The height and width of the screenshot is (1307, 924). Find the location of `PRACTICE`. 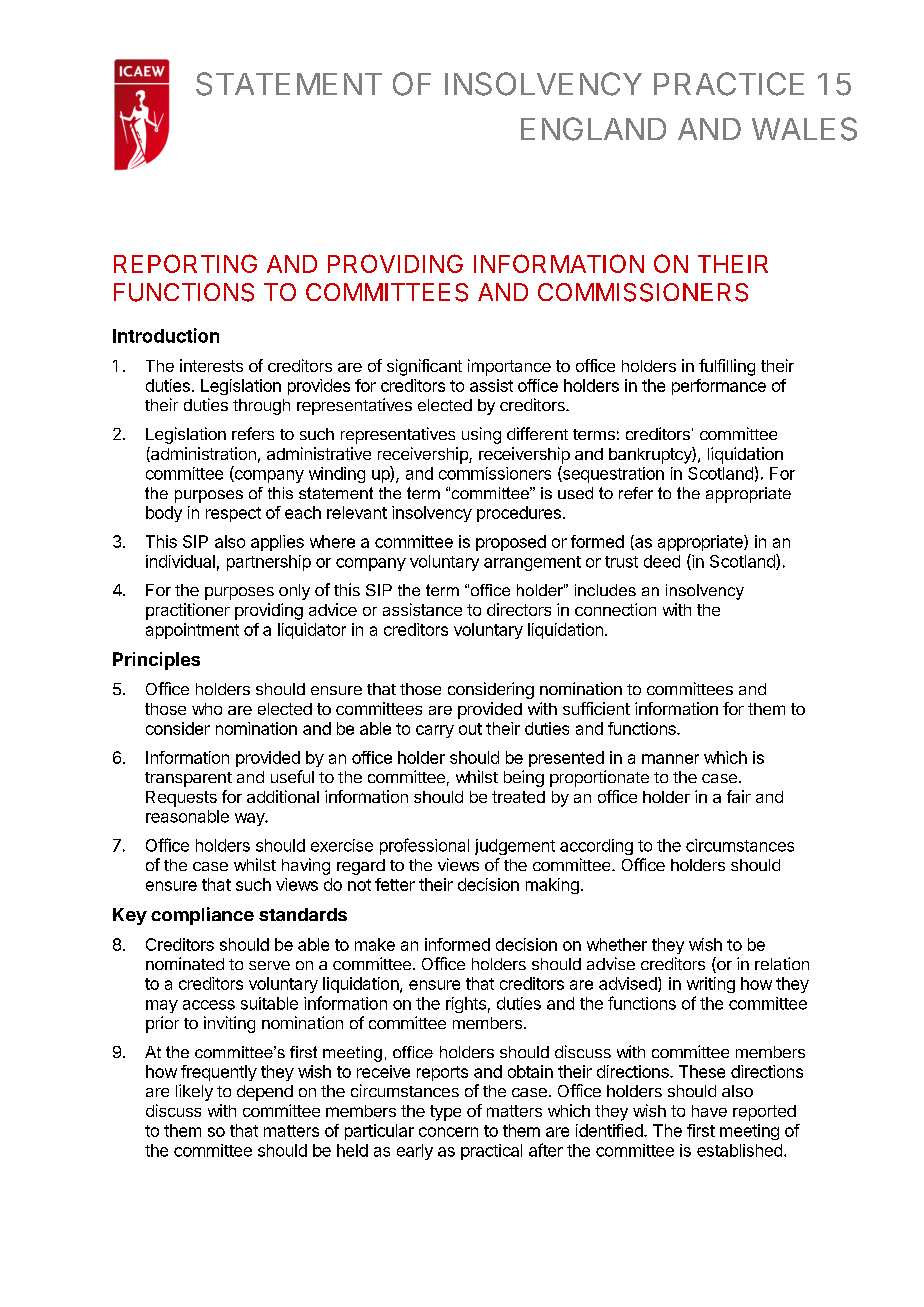

PRACTICE is located at coordinates (729, 84).
